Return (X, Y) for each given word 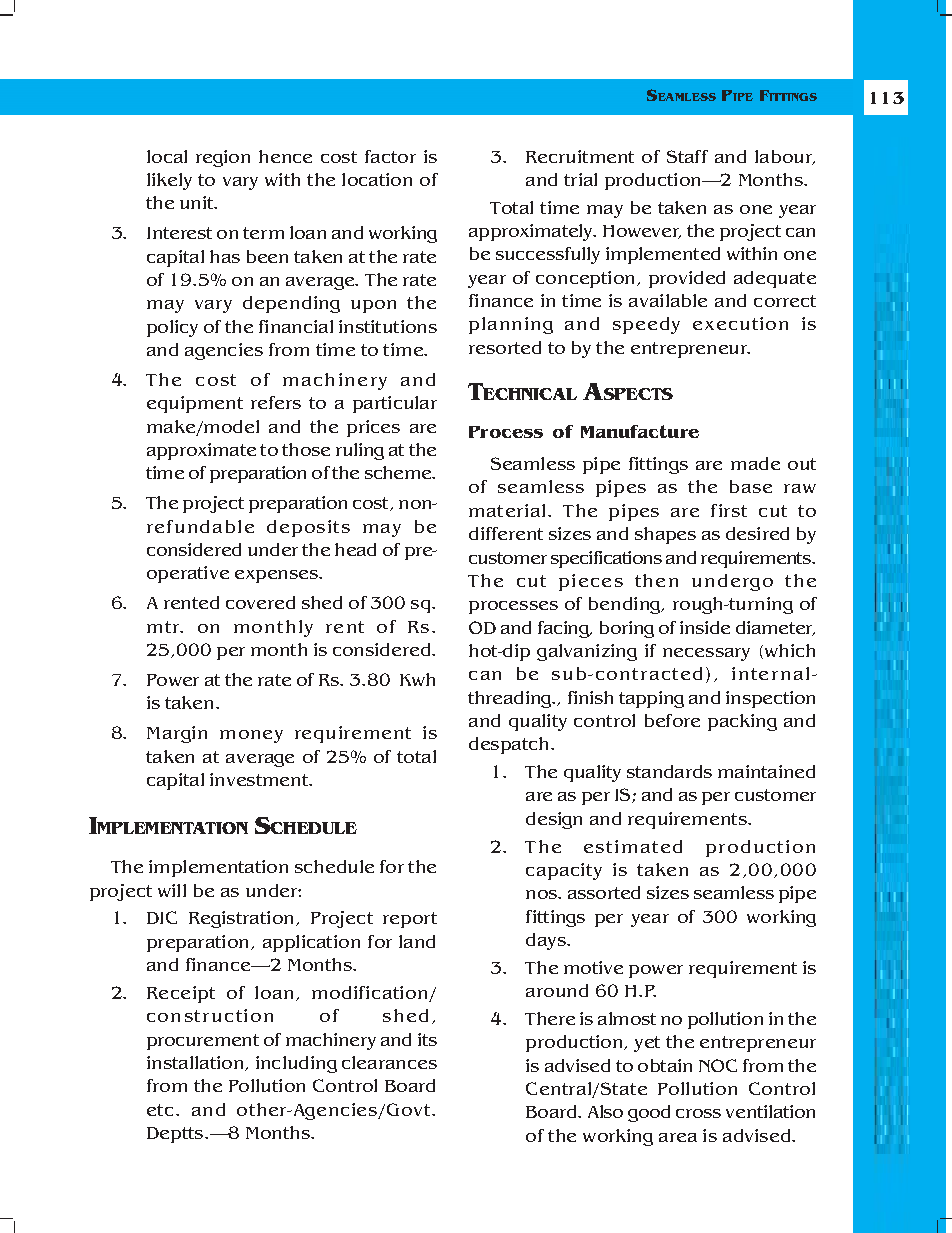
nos (543, 894)
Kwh (417, 679)
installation (197, 1063)
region (223, 158)
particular (395, 404)
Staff (687, 156)
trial (580, 179)
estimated (633, 846)
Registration (243, 919)
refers (276, 402)
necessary (706, 654)
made (755, 463)
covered (260, 602)
